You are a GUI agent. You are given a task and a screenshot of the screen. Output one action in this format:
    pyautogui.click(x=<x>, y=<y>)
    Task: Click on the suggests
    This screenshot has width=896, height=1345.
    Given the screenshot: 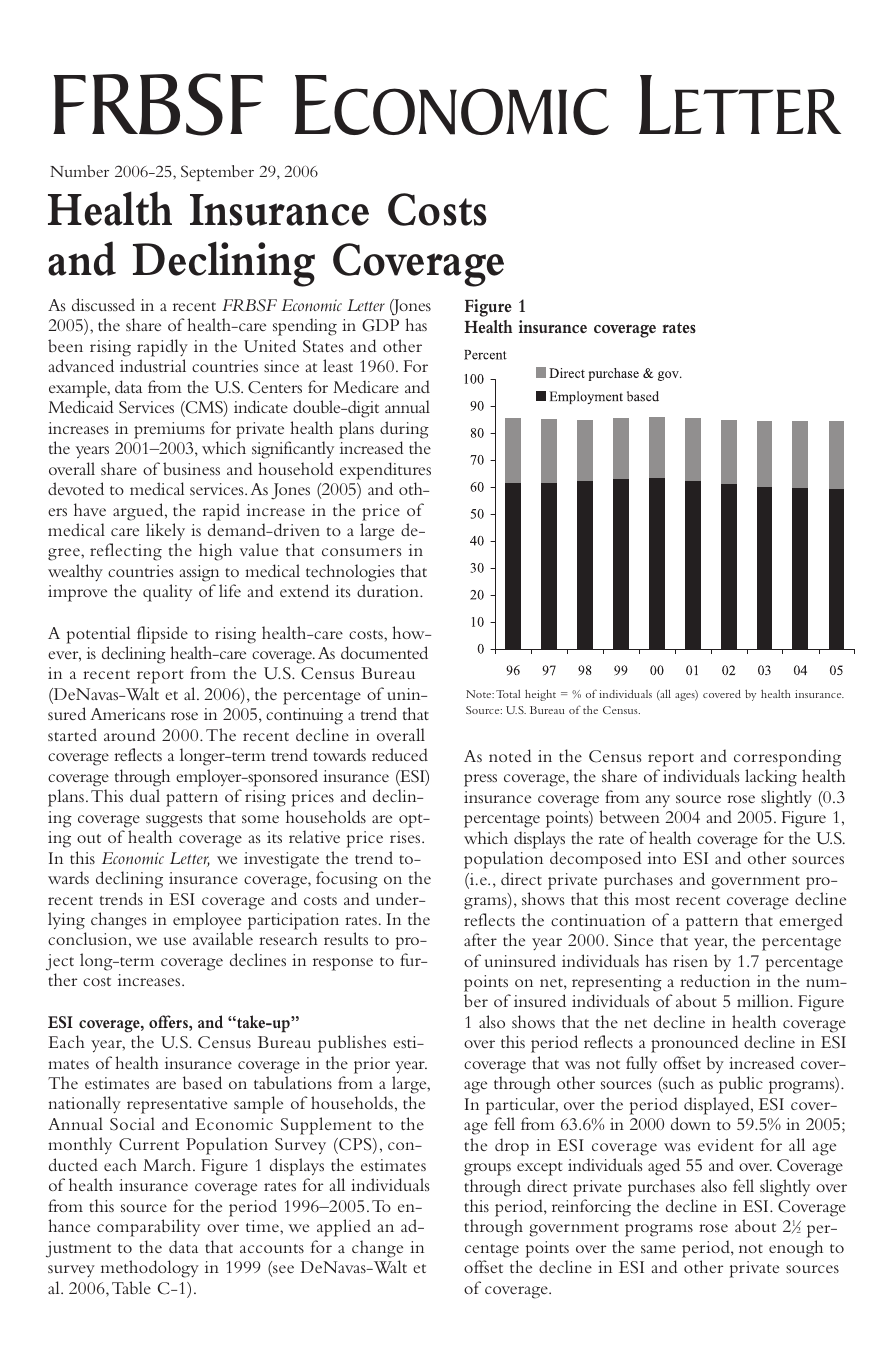 What is the action you would take?
    pyautogui.click(x=174, y=821)
